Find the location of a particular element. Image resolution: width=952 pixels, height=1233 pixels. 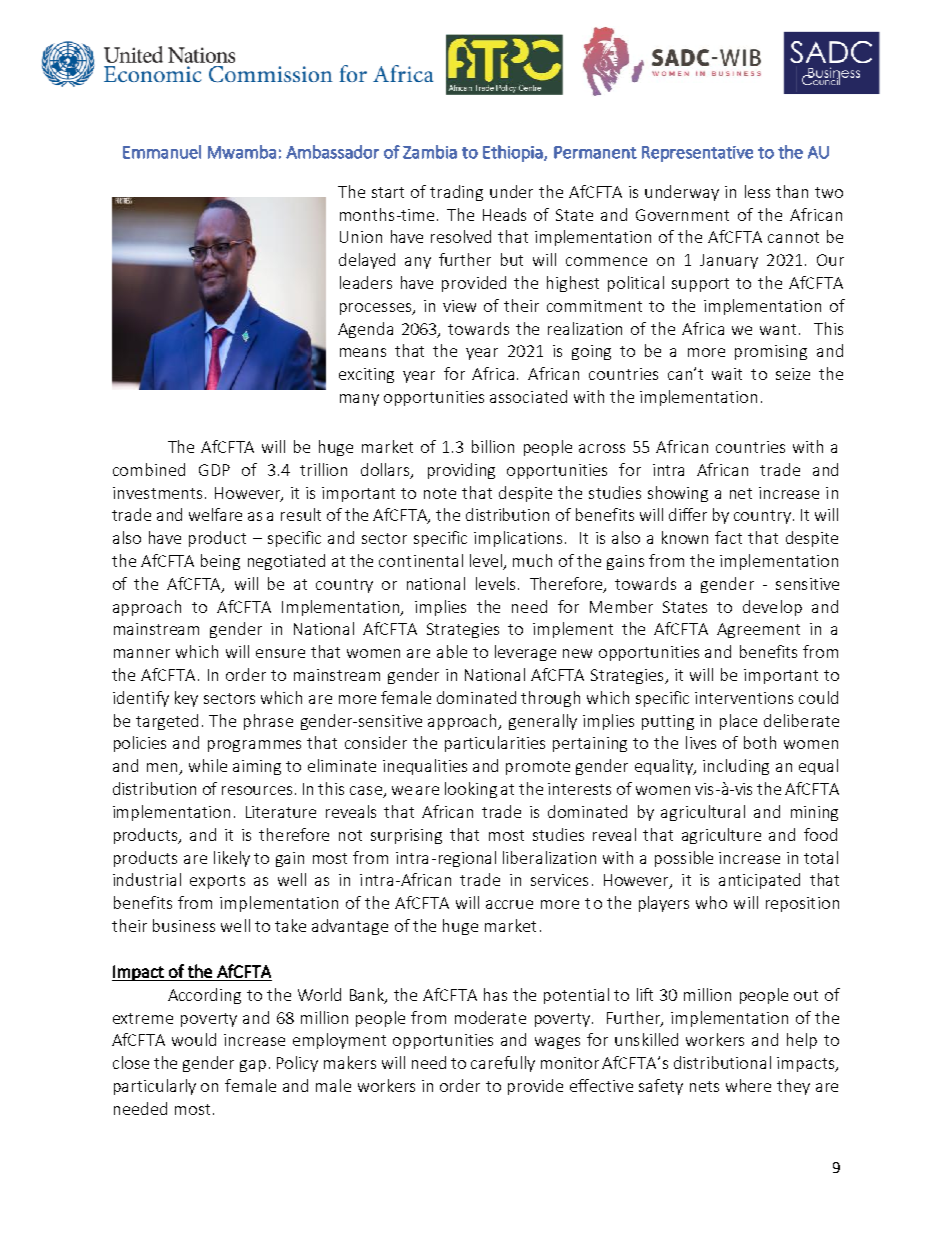

likely is located at coordinates (232, 859).
